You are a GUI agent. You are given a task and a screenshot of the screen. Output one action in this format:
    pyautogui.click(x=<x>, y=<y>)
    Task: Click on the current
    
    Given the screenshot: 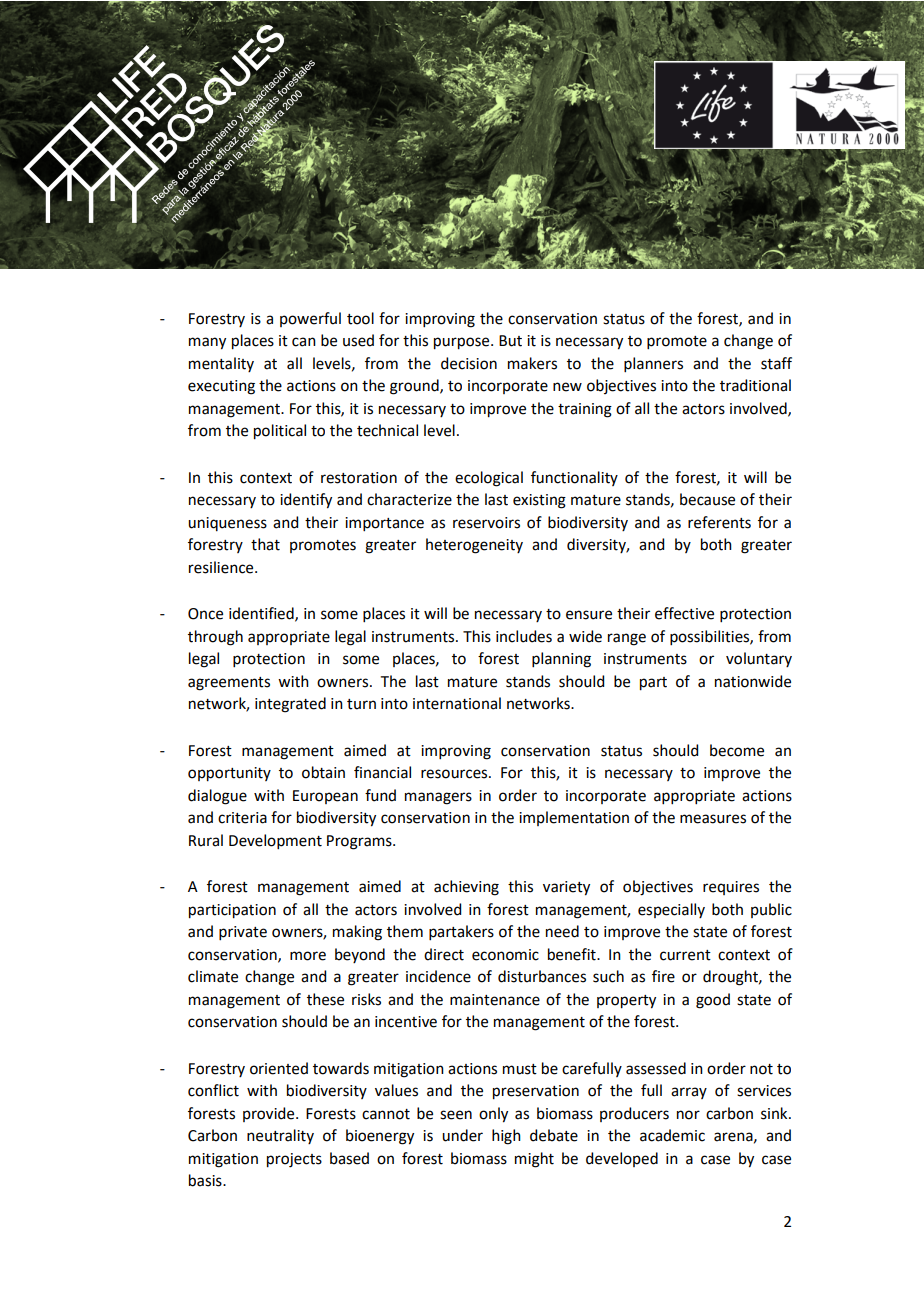 What is the action you would take?
    pyautogui.click(x=685, y=955)
